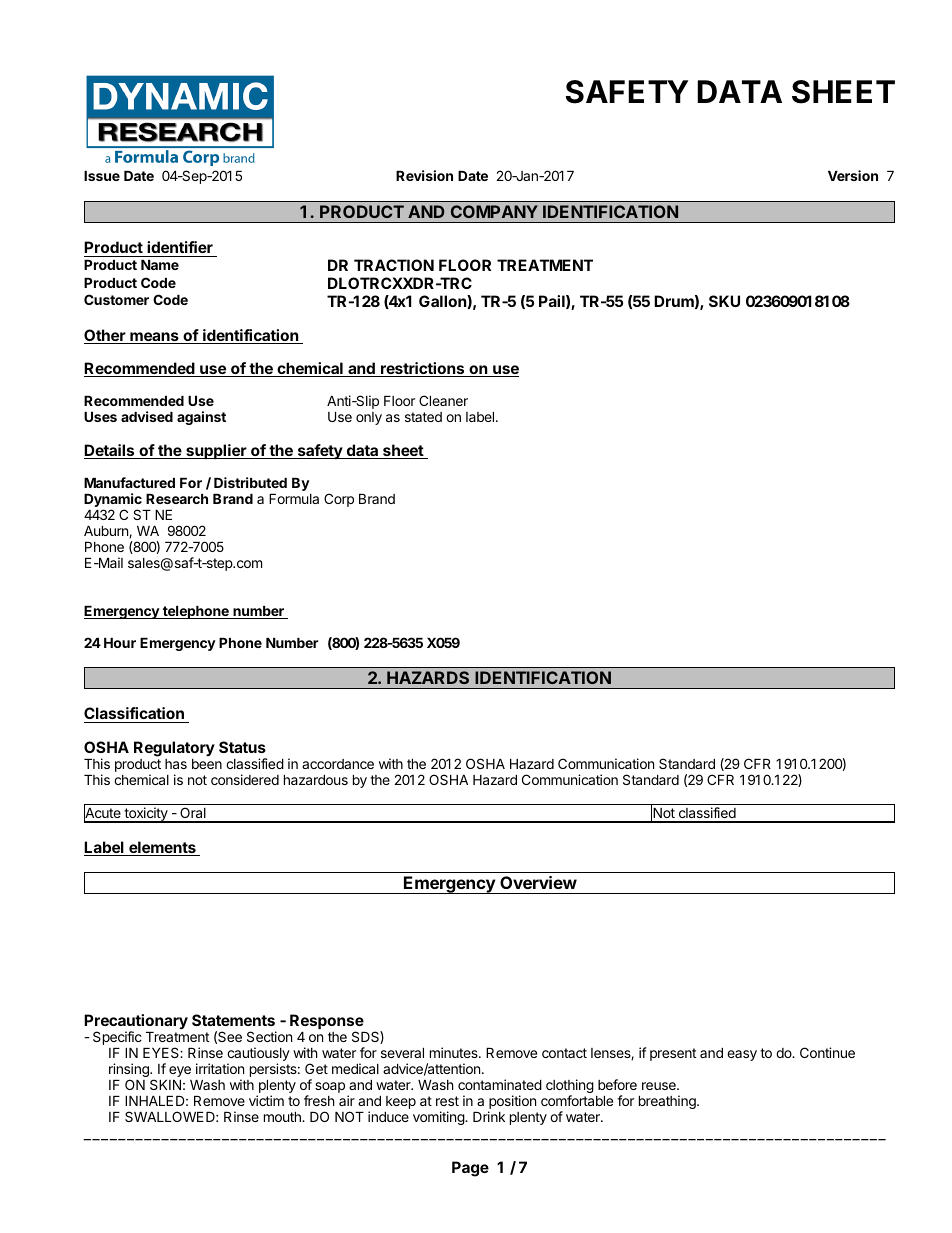 This page has height=1233, width=952. What do you see at coordinates (180, 247) in the page?
I see `identifier` at bounding box center [180, 247].
